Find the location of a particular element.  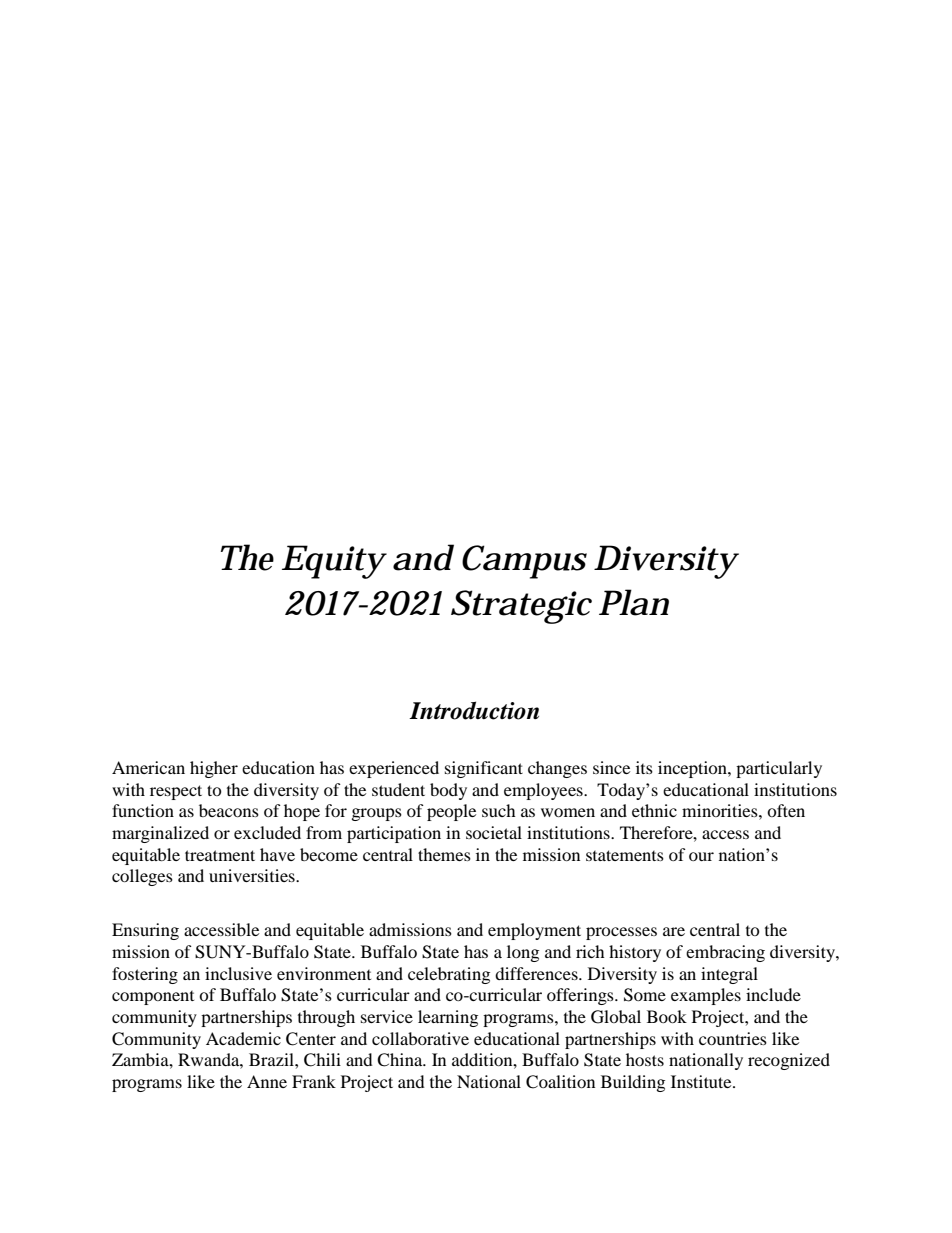

higher is located at coordinates (214, 769).
